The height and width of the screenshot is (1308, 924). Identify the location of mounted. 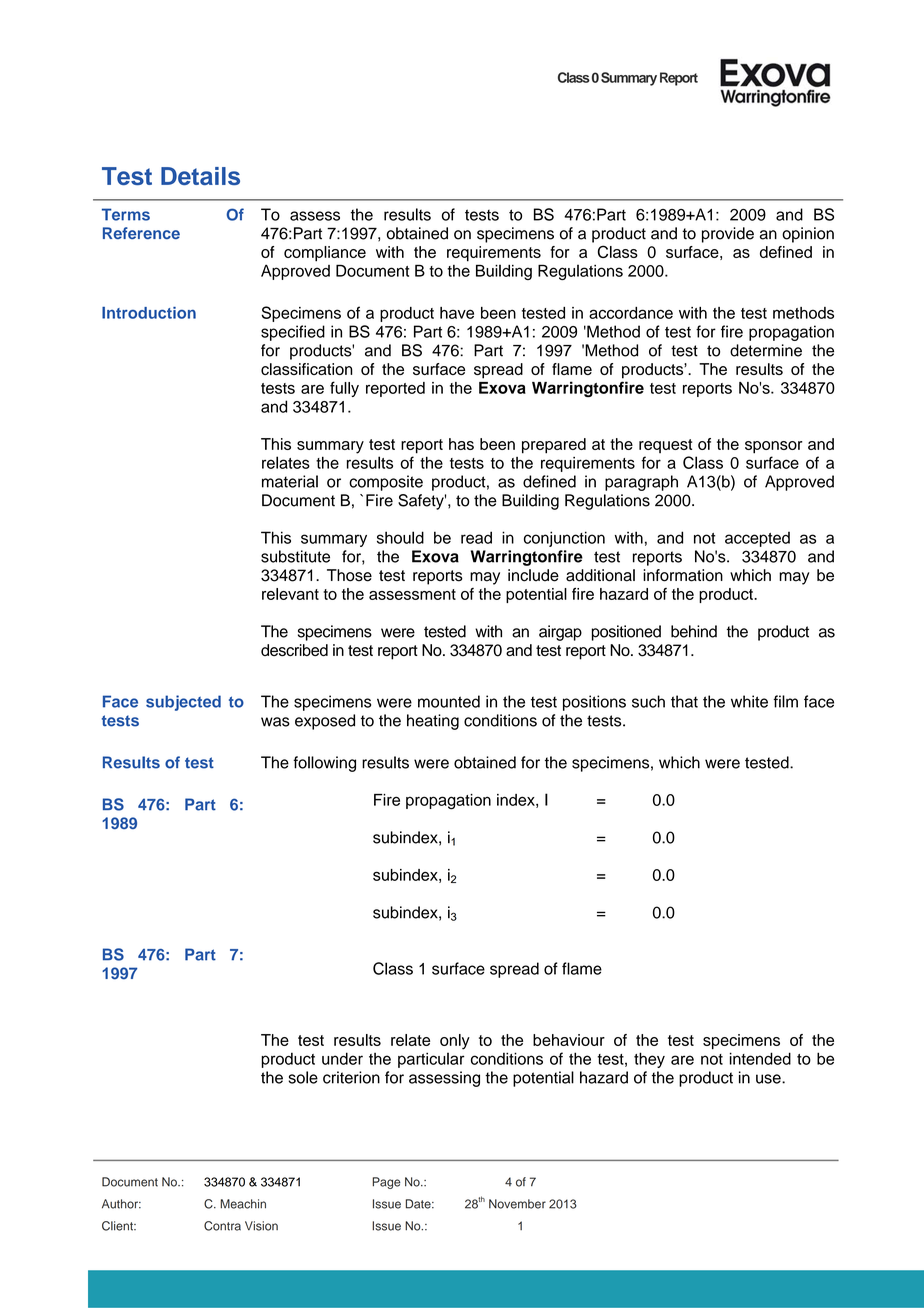
(449, 701).
